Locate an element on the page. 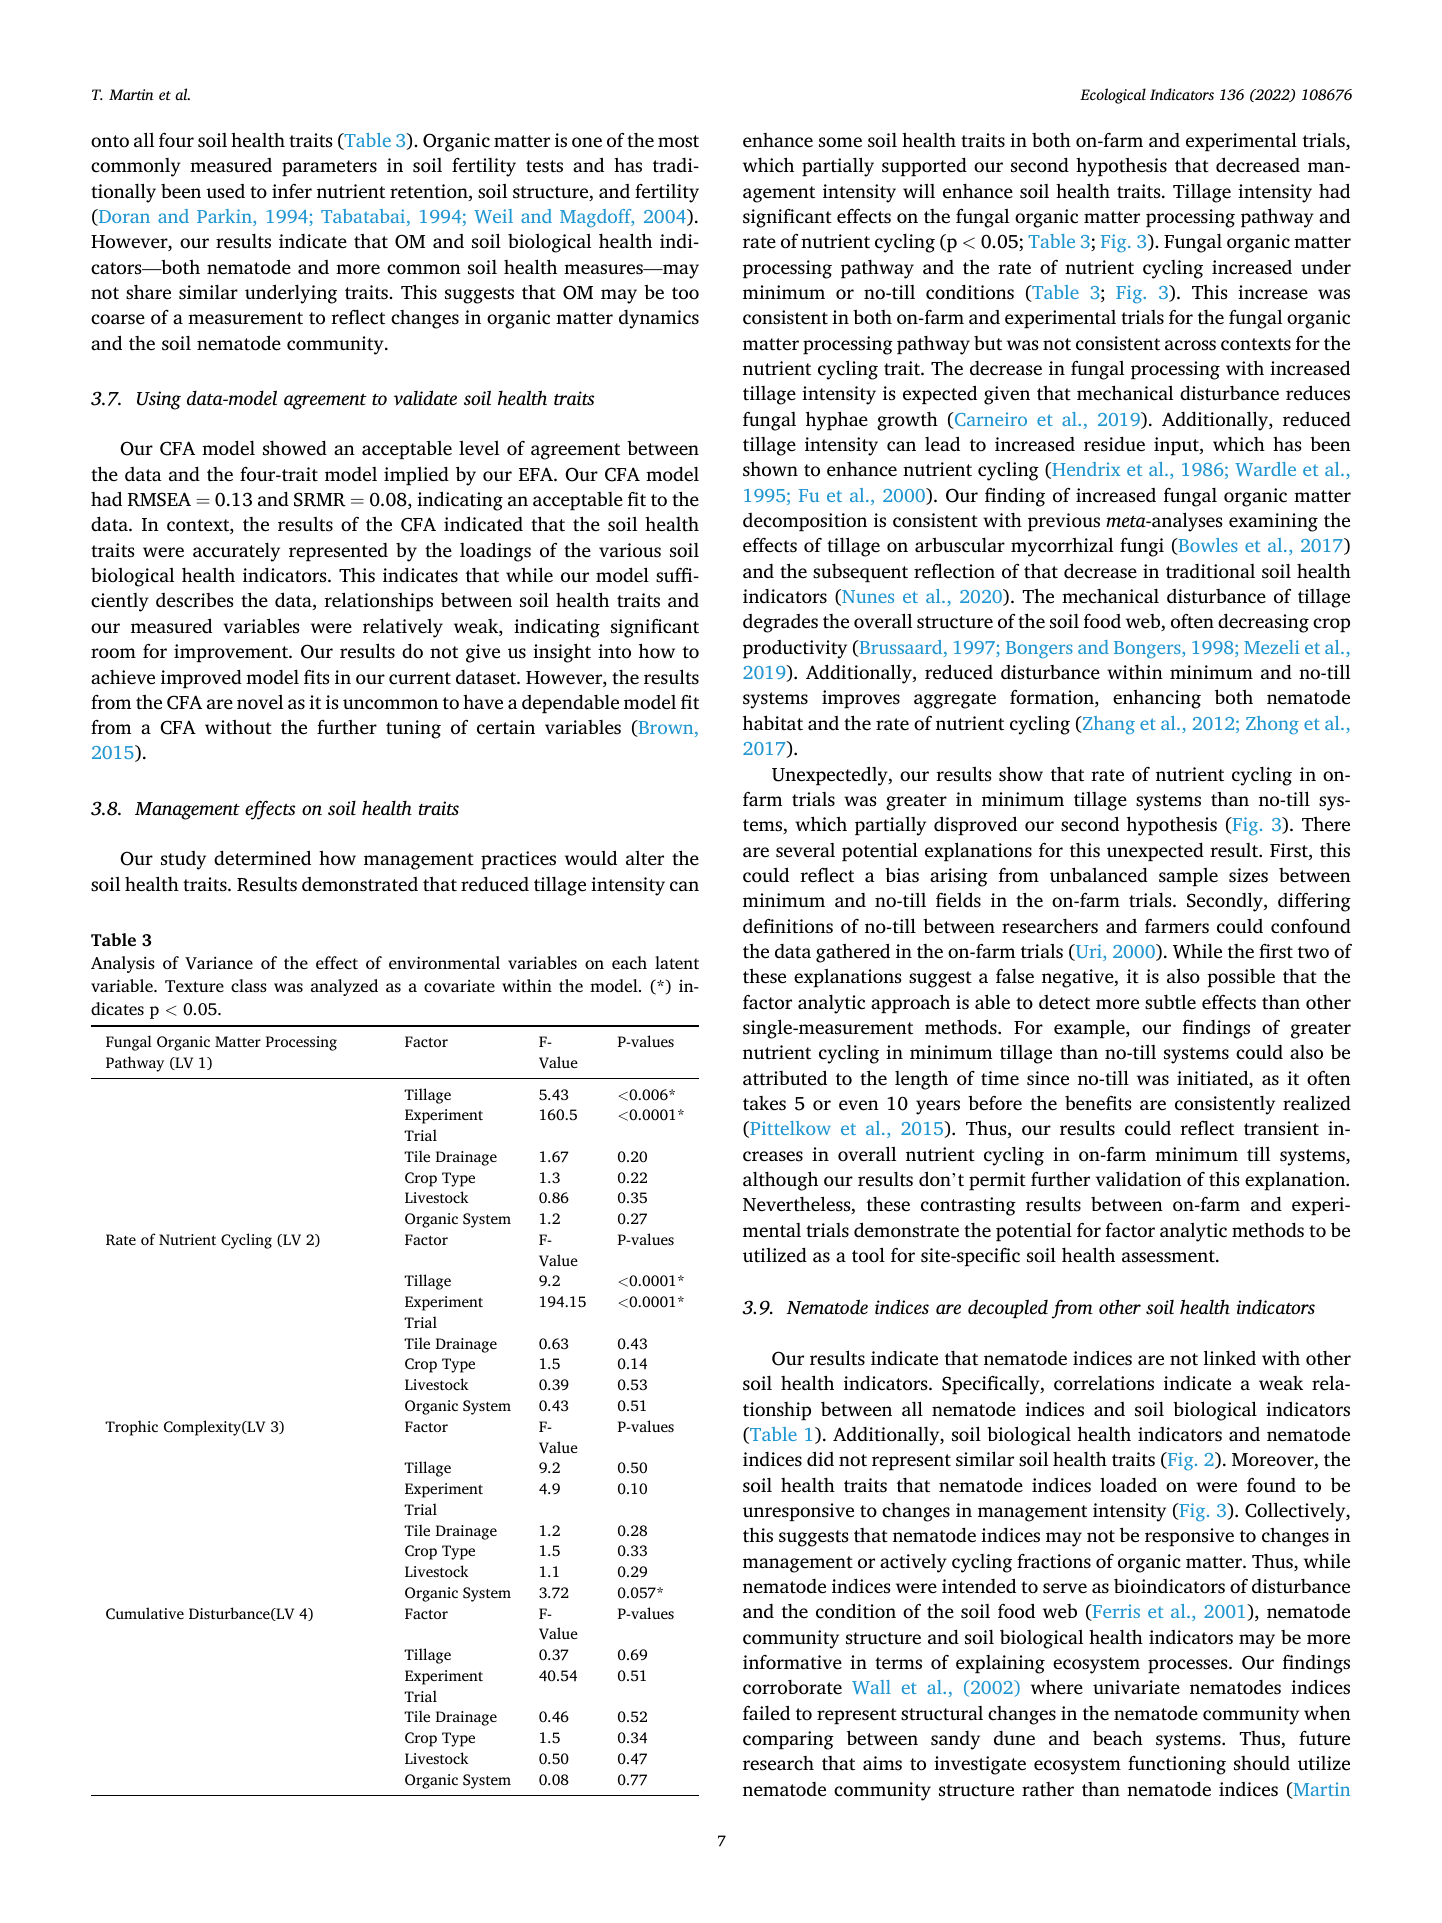 This page has width=1442, height=1923. Ecological is located at coordinates (1113, 96).
